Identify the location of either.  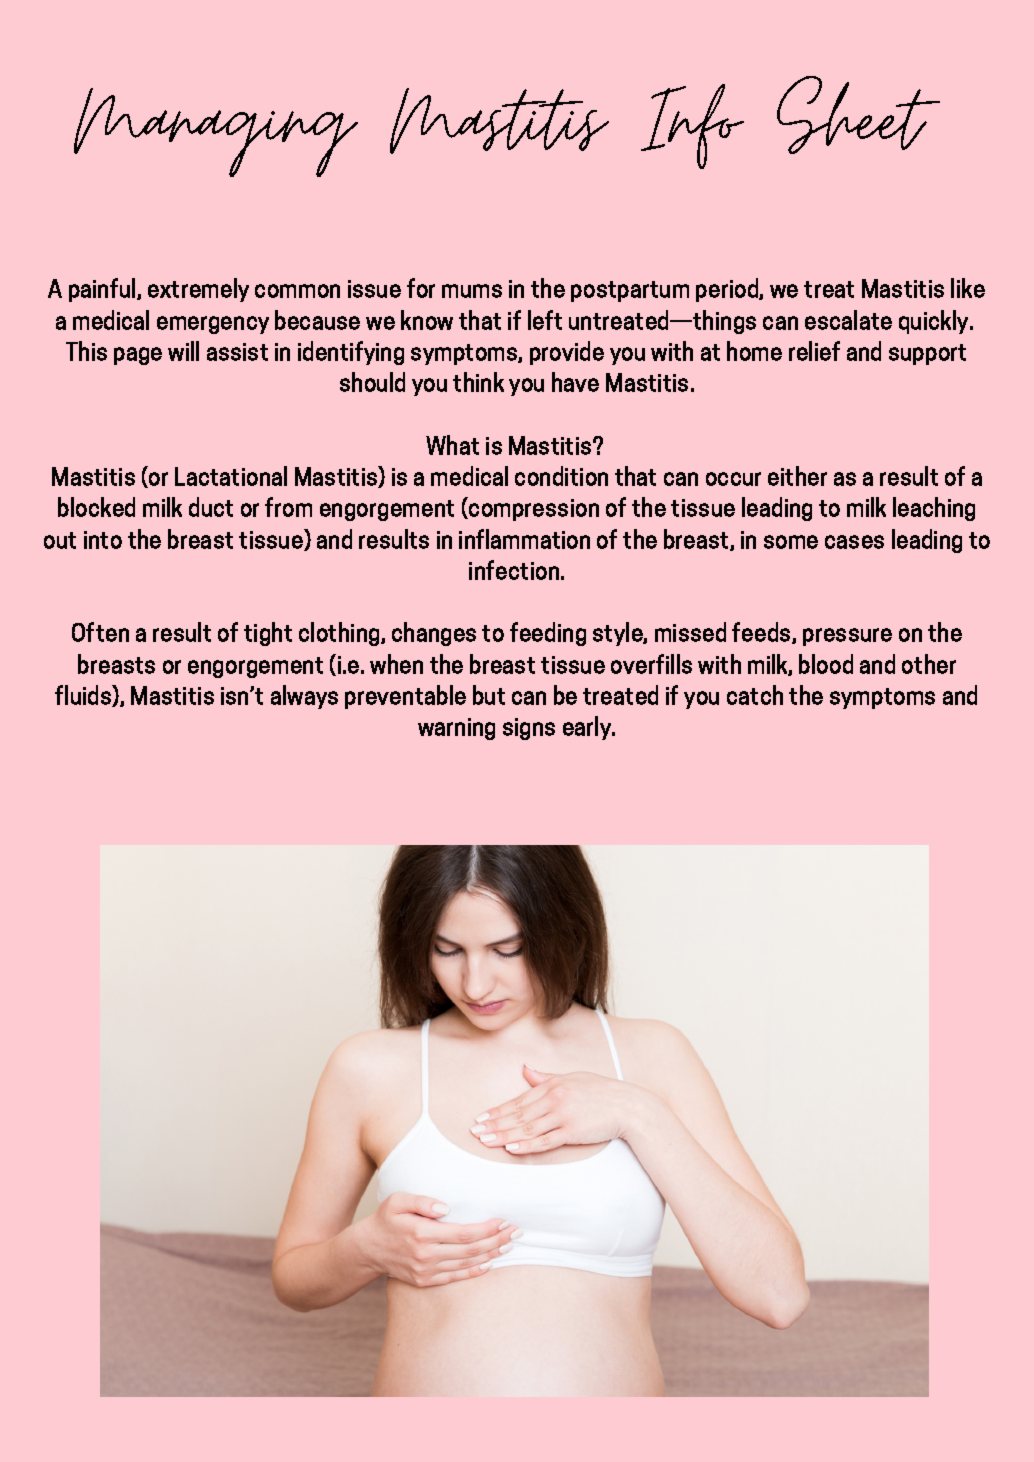
(797, 476).
